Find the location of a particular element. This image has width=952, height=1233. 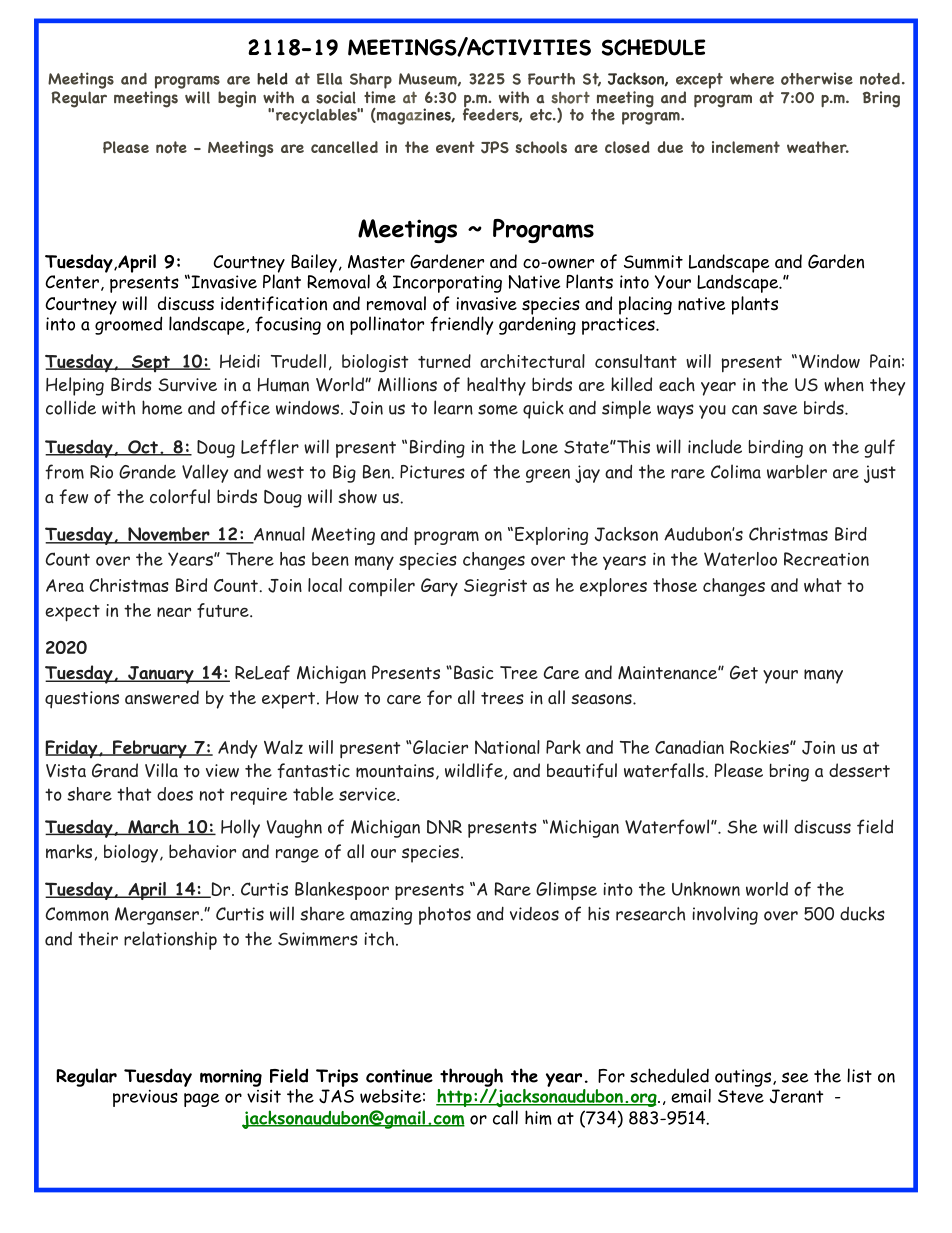

wildlife is located at coordinates (475, 771).
